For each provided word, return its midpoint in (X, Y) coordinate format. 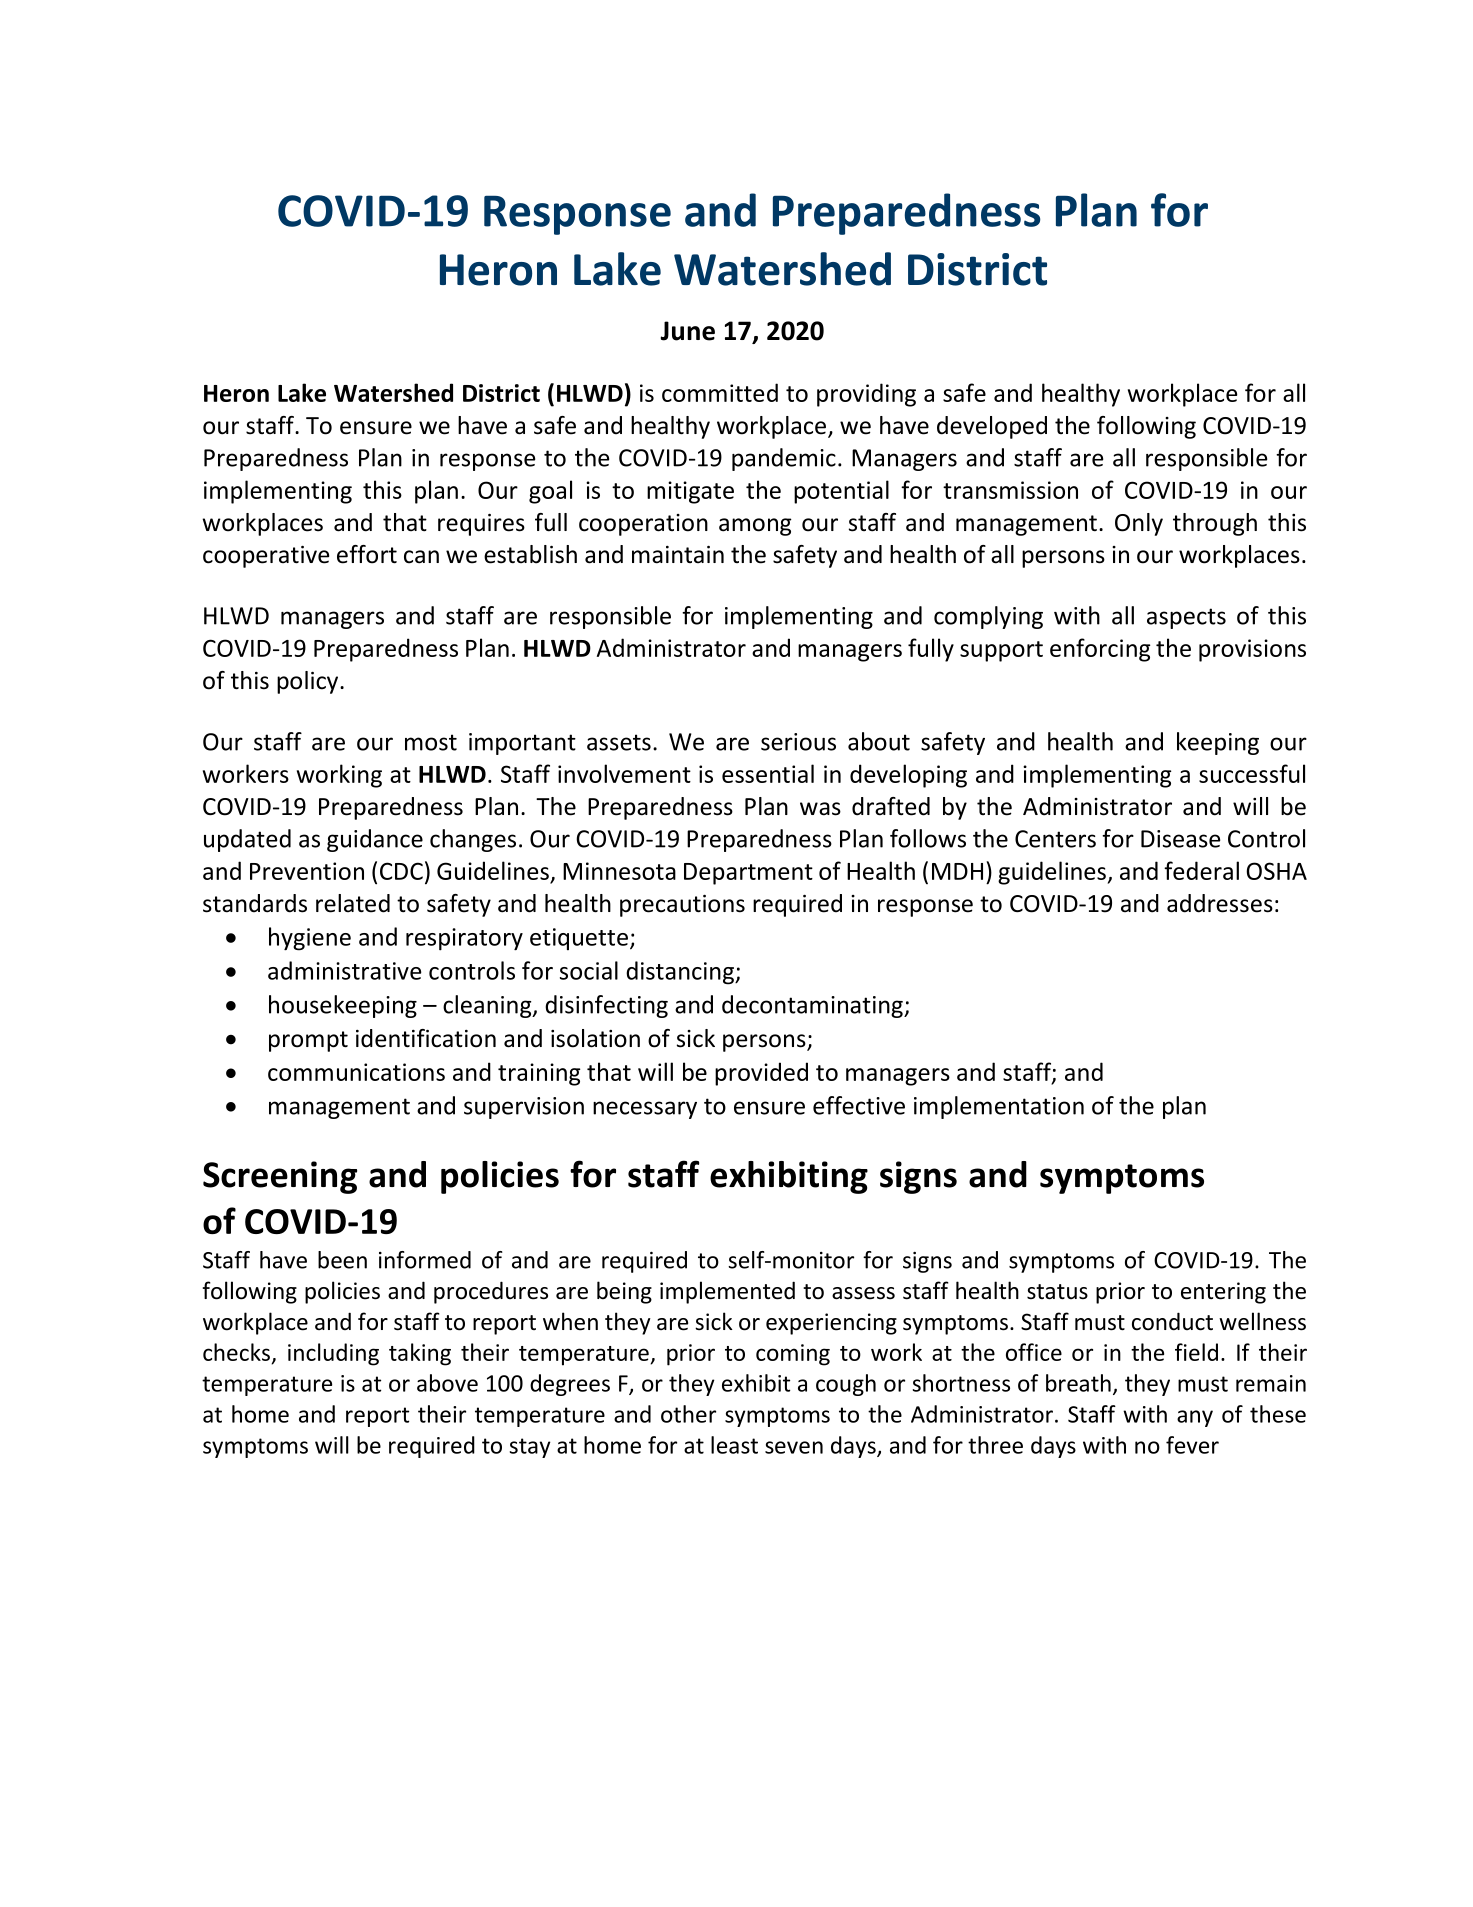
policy (309, 682)
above (447, 1383)
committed (720, 392)
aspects (1186, 618)
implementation (999, 1107)
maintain (678, 555)
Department (748, 874)
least (734, 1445)
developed (992, 427)
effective (859, 1105)
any (1195, 1418)
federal (1201, 870)
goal (550, 492)
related (353, 903)
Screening (280, 1177)
